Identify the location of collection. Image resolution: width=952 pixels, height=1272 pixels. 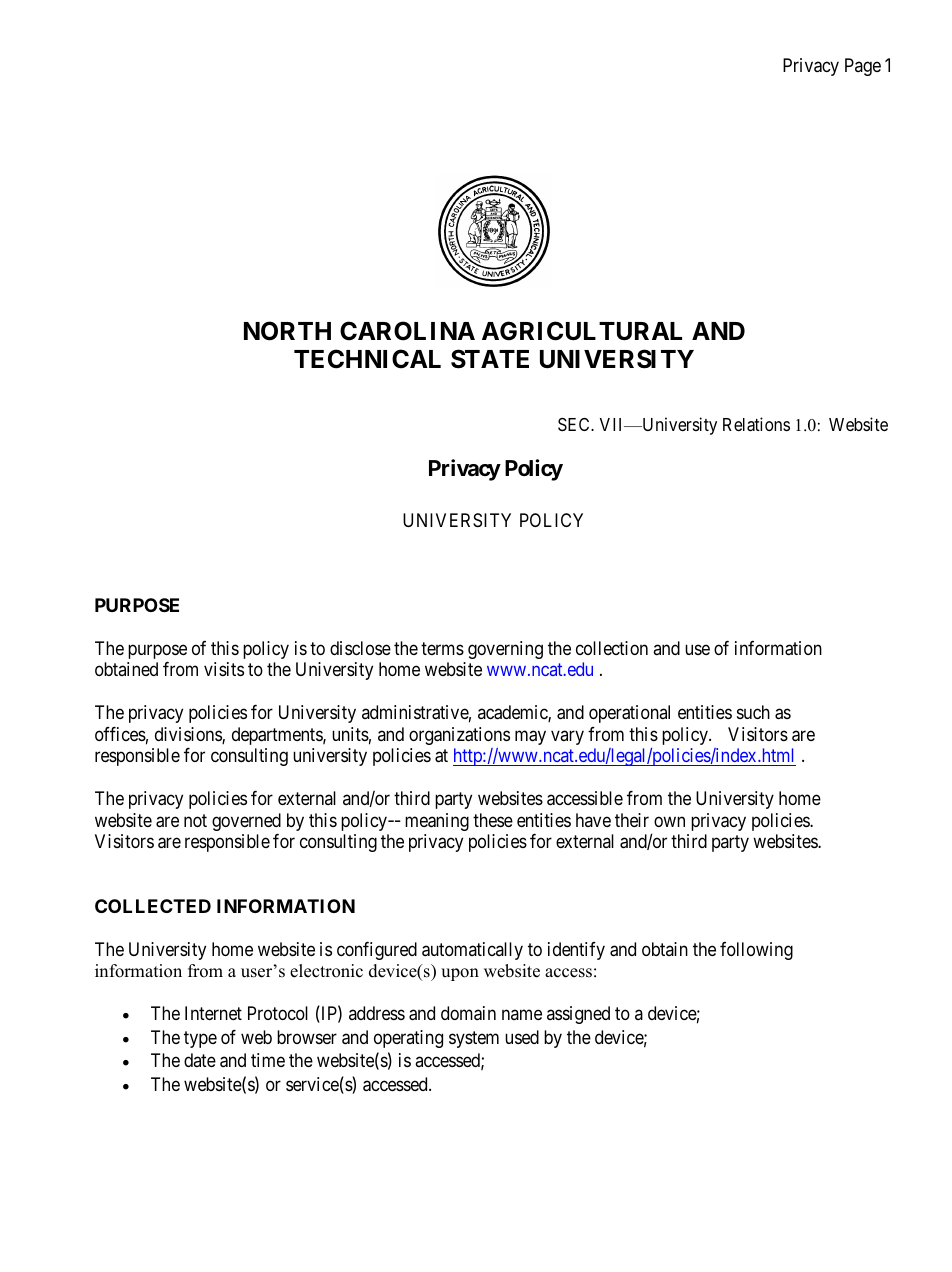
(612, 648).
